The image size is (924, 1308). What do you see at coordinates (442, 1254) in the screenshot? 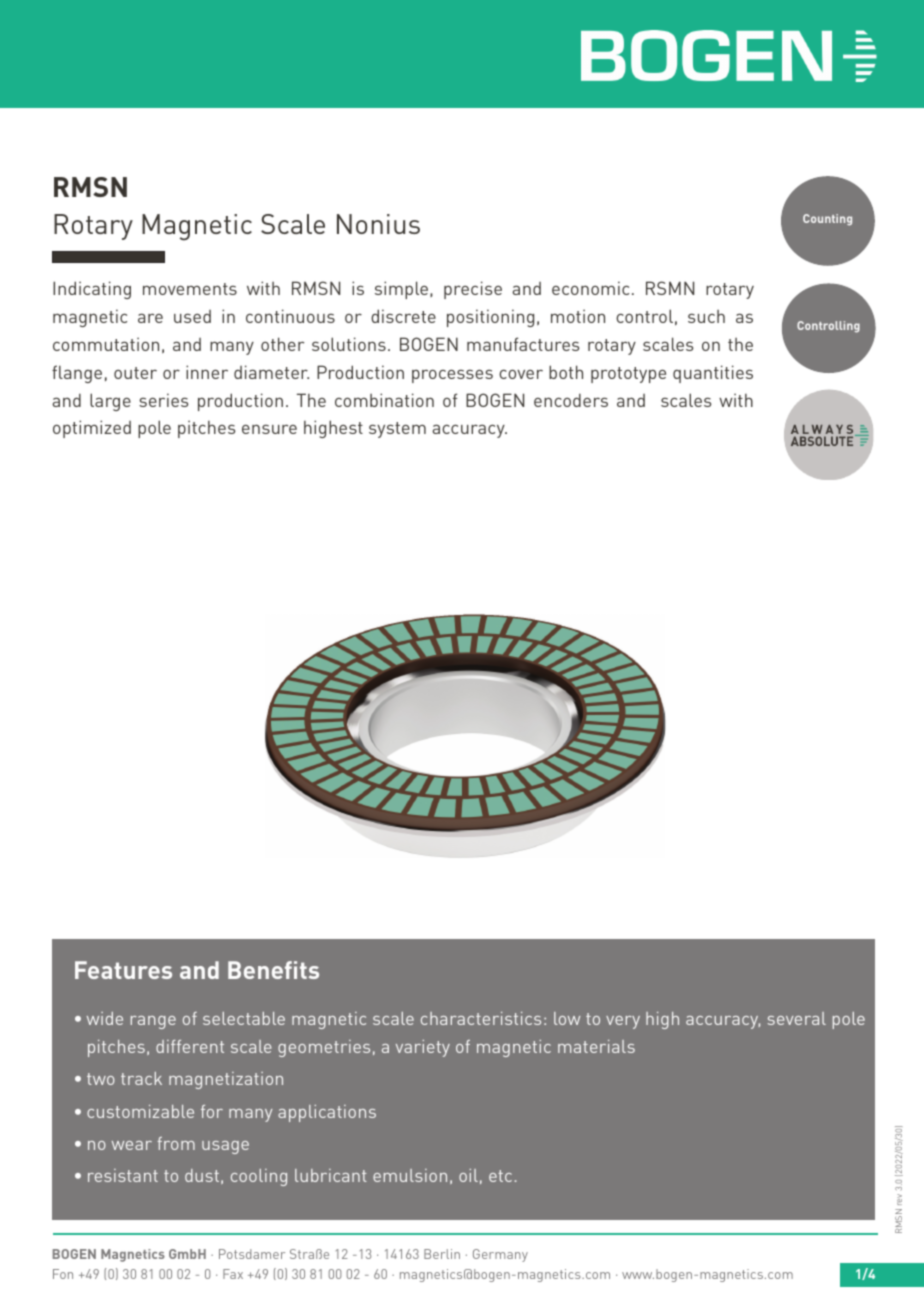
I see `Berlin` at bounding box center [442, 1254].
